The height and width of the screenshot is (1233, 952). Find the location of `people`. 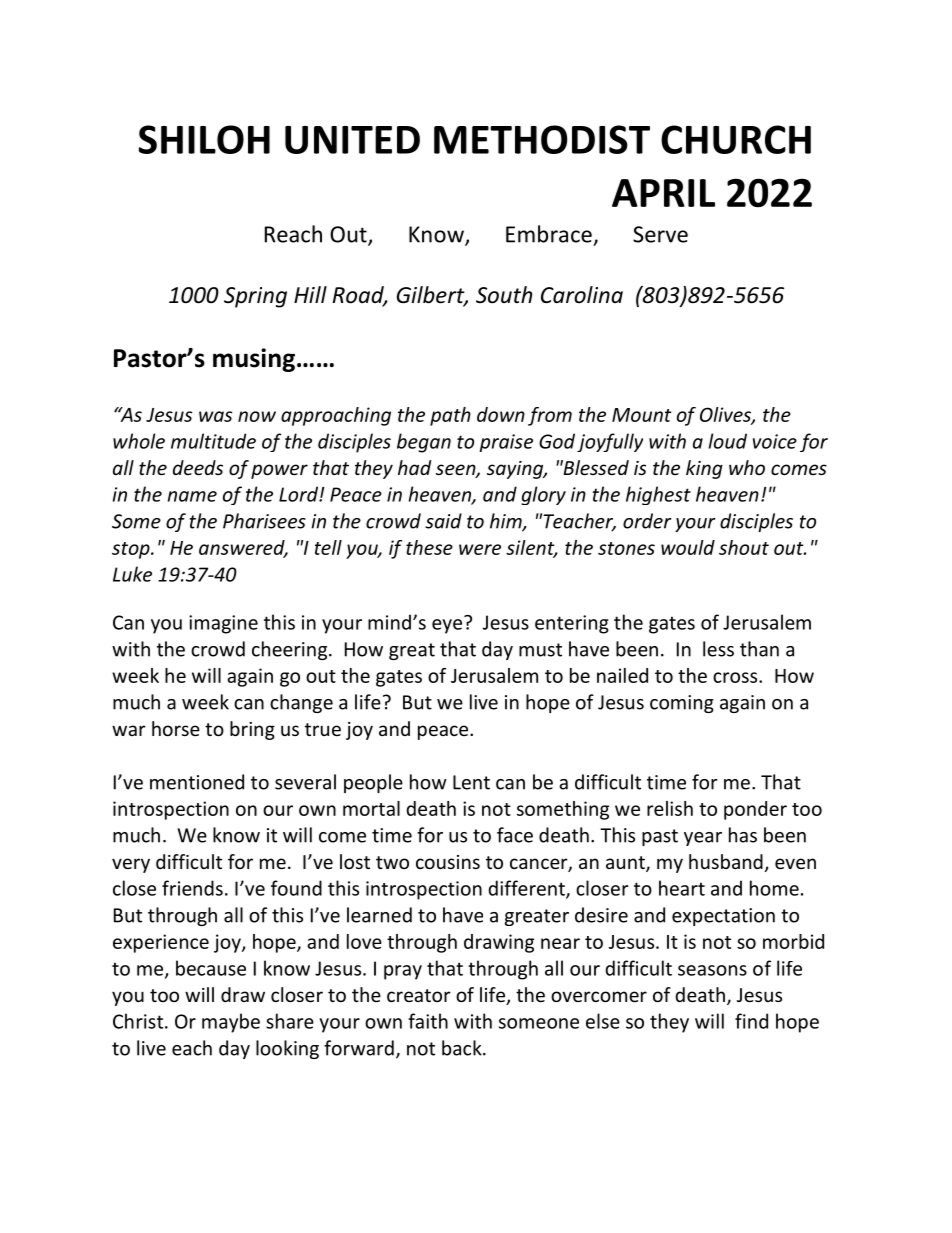

people is located at coordinates (373, 783).
